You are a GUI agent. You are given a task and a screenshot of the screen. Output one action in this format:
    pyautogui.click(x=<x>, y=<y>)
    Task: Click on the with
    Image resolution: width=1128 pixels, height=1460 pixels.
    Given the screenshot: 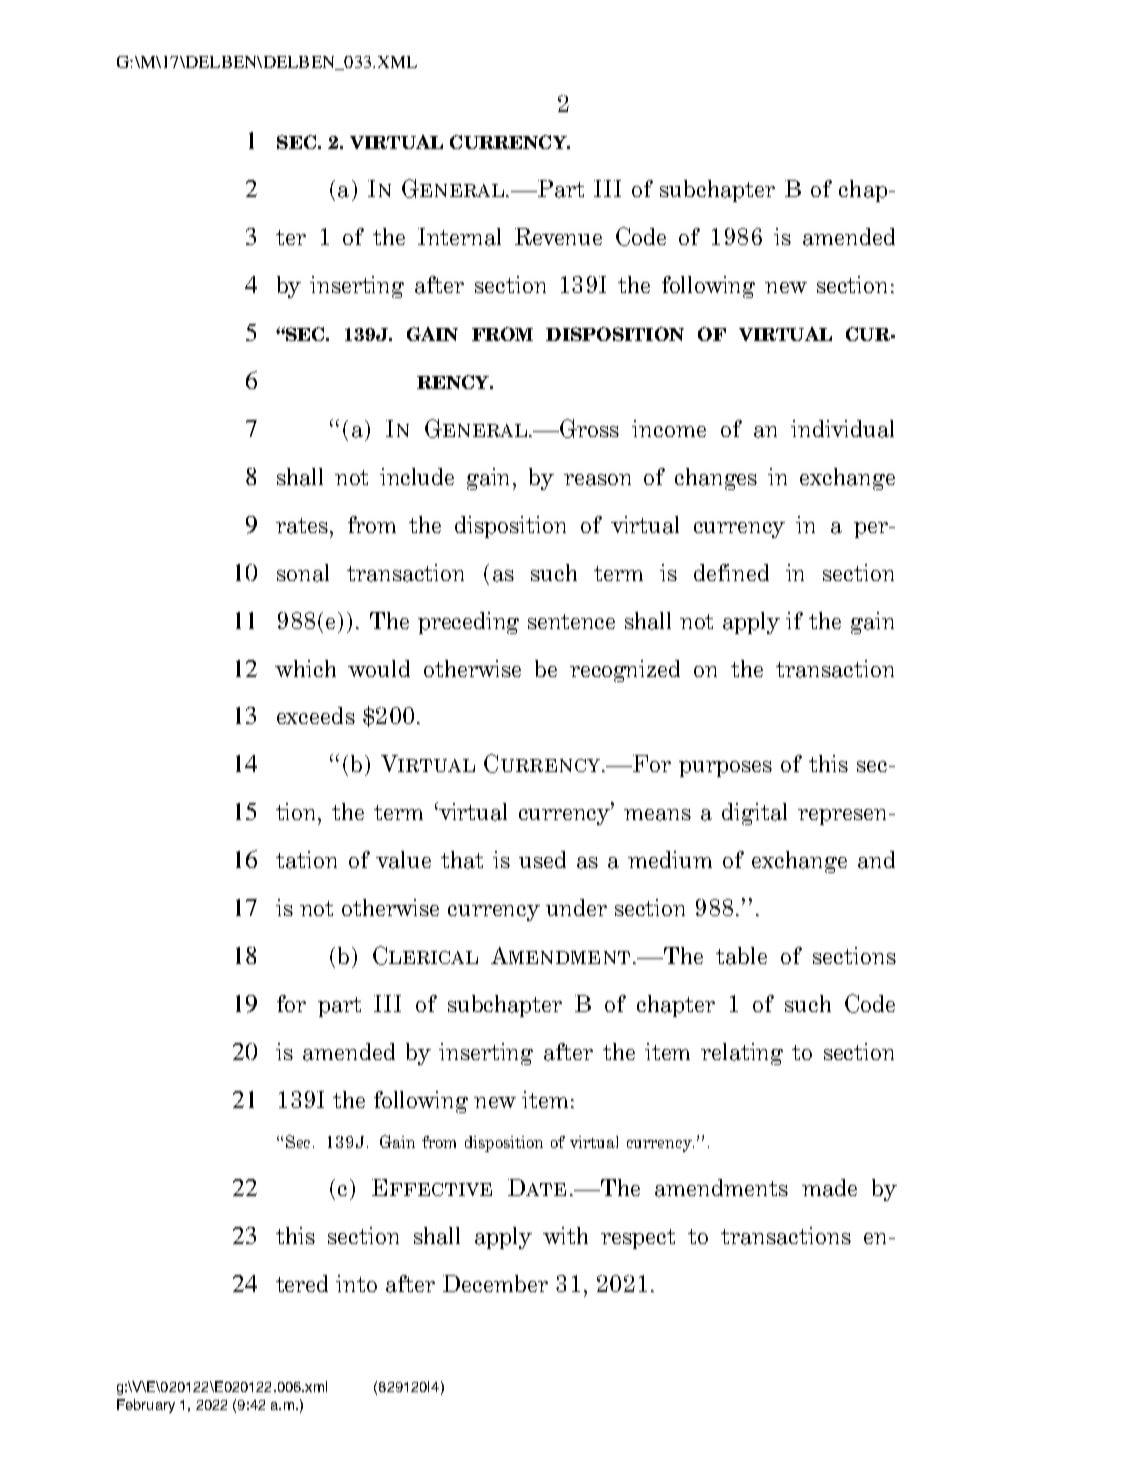 What is the action you would take?
    pyautogui.click(x=565, y=1235)
